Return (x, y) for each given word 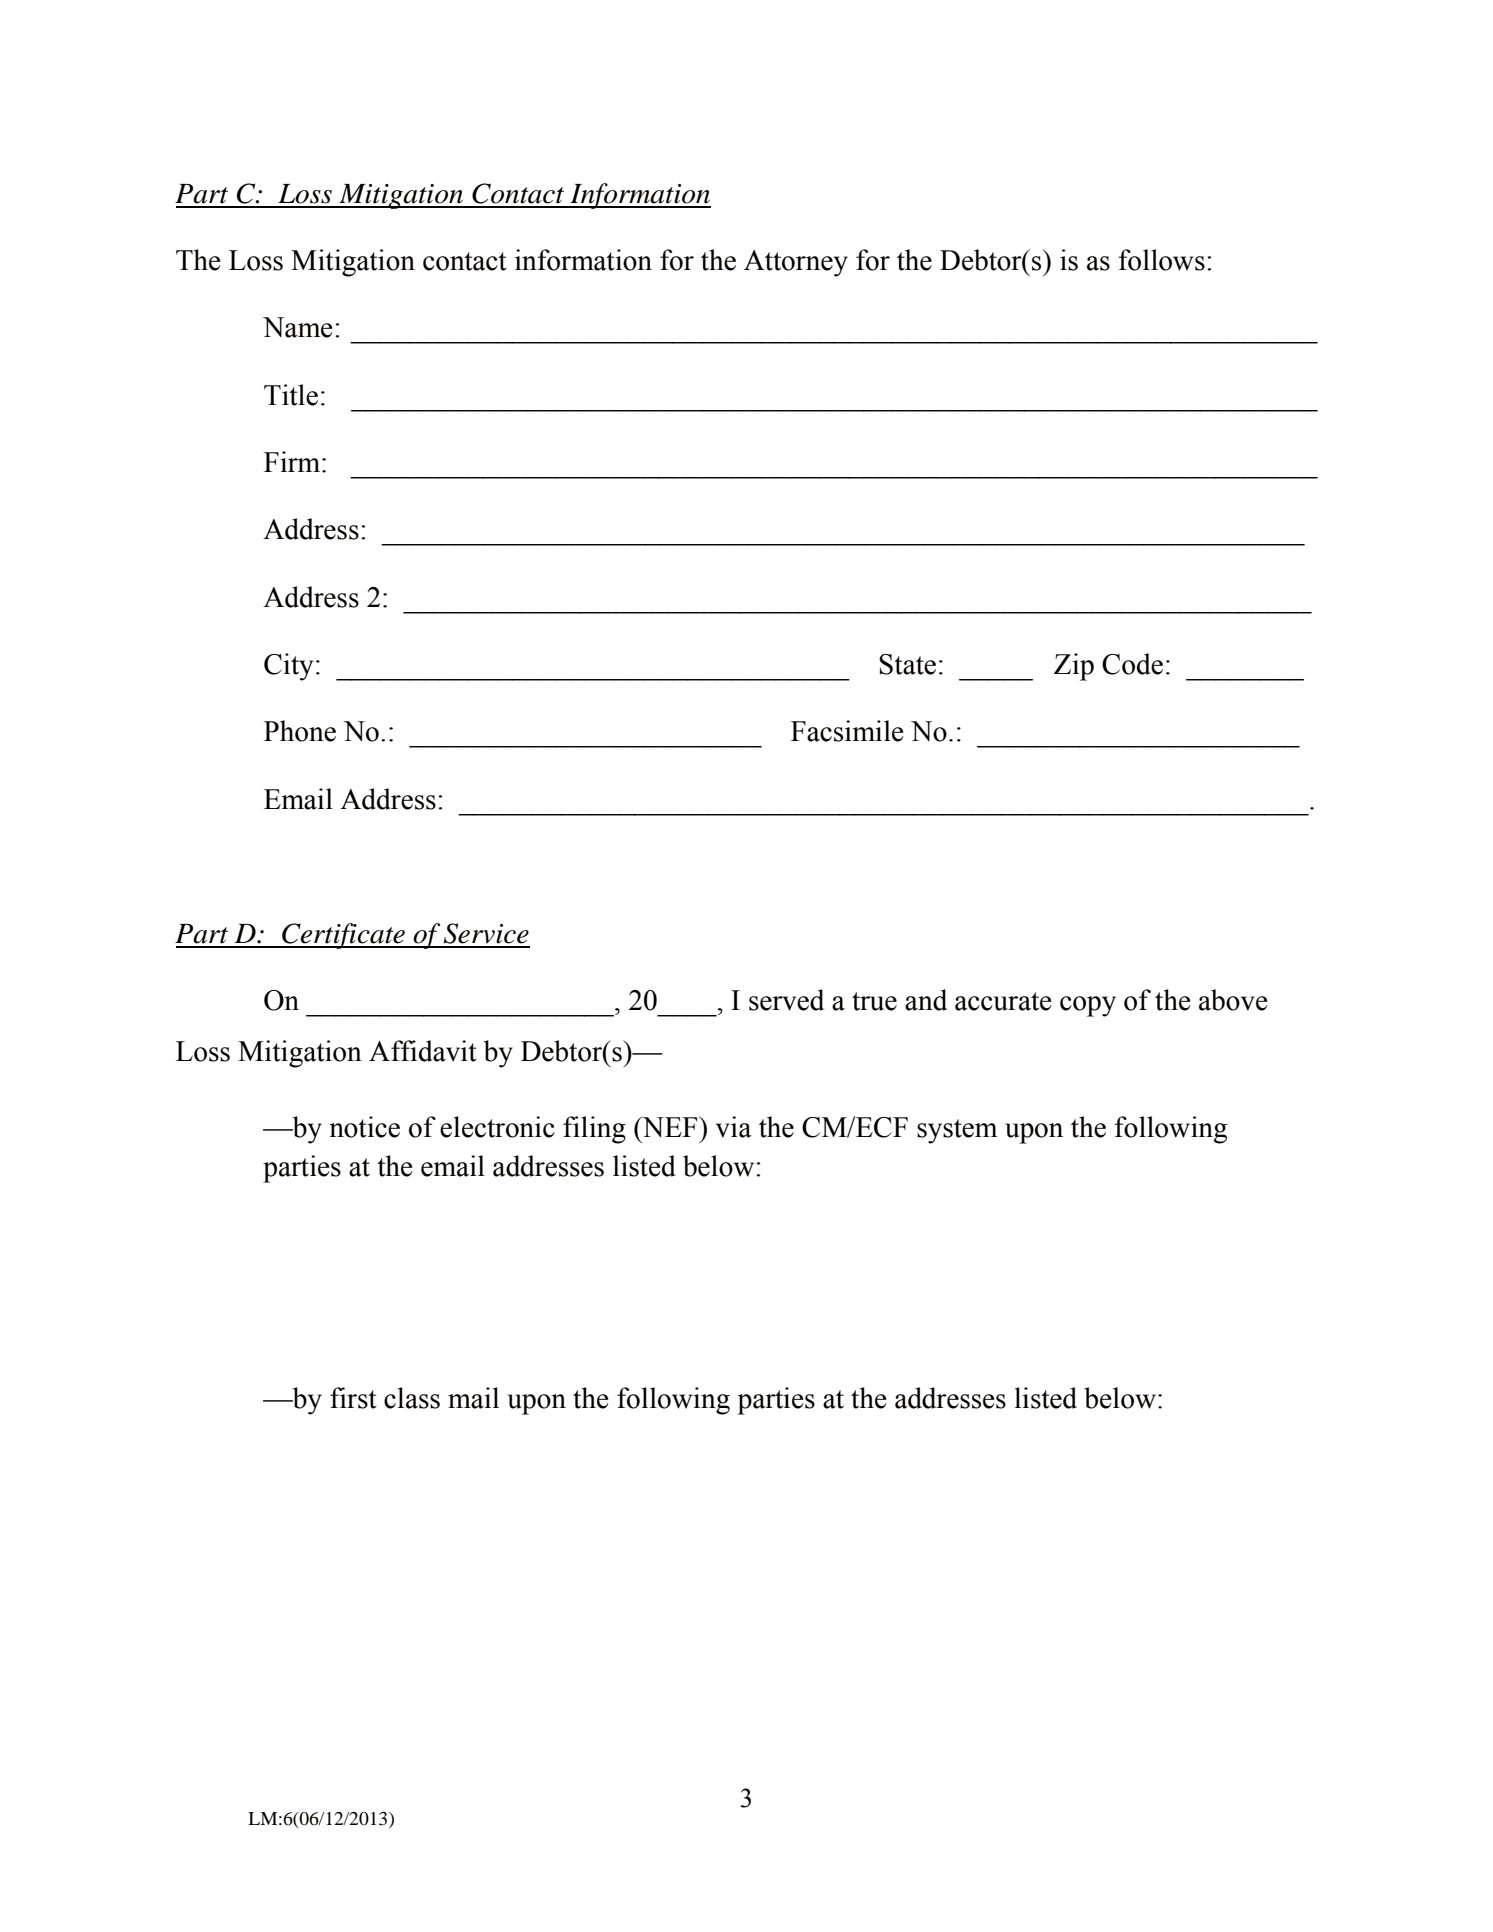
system (957, 1131)
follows (1161, 260)
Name (298, 327)
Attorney (796, 263)
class (412, 1398)
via (734, 1127)
